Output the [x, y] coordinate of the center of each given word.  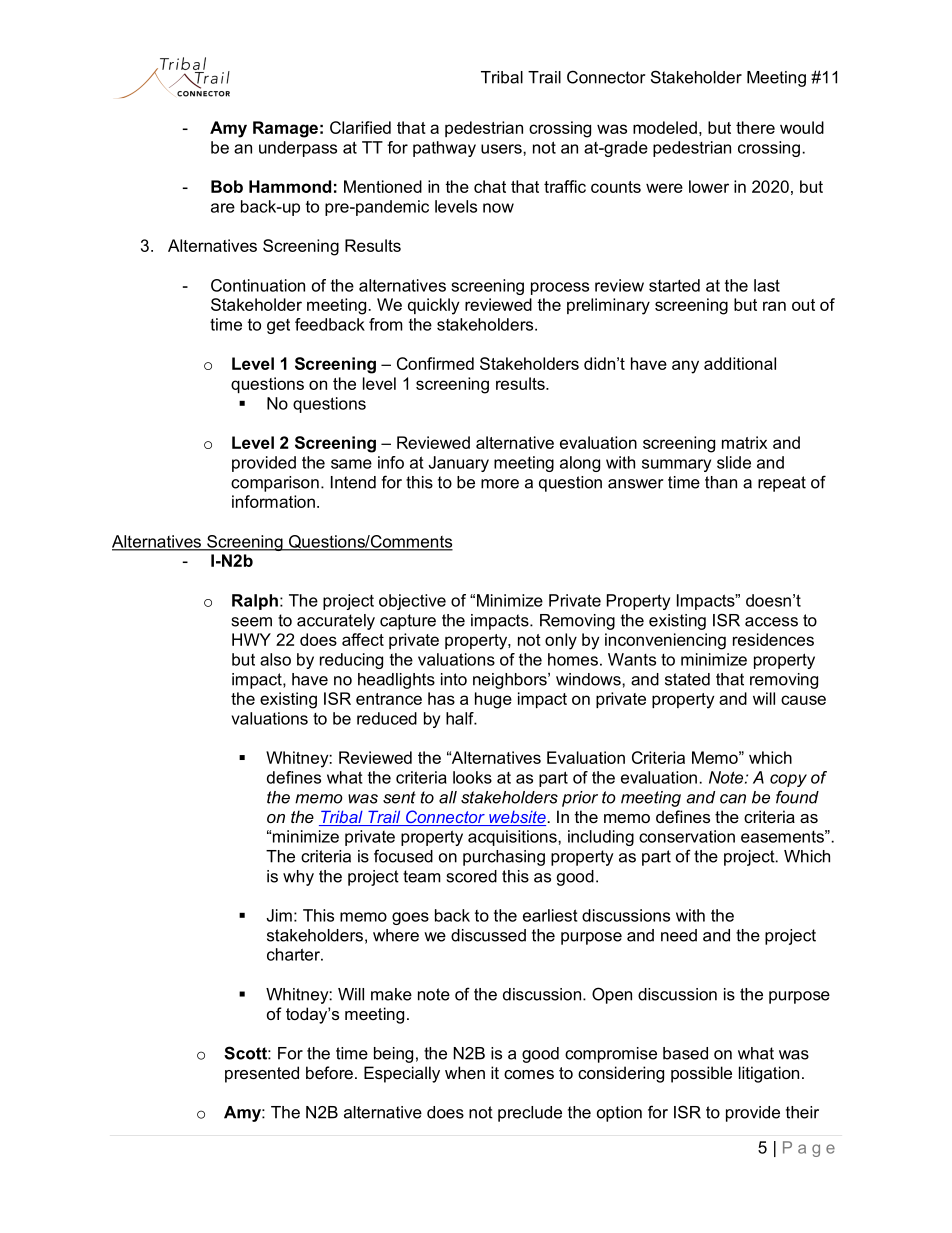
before [329, 1072]
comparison [275, 484]
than [721, 482]
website [516, 818]
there [755, 127]
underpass [298, 149]
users [502, 149]
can [733, 799]
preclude [530, 1114]
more [500, 484]
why [298, 878]
